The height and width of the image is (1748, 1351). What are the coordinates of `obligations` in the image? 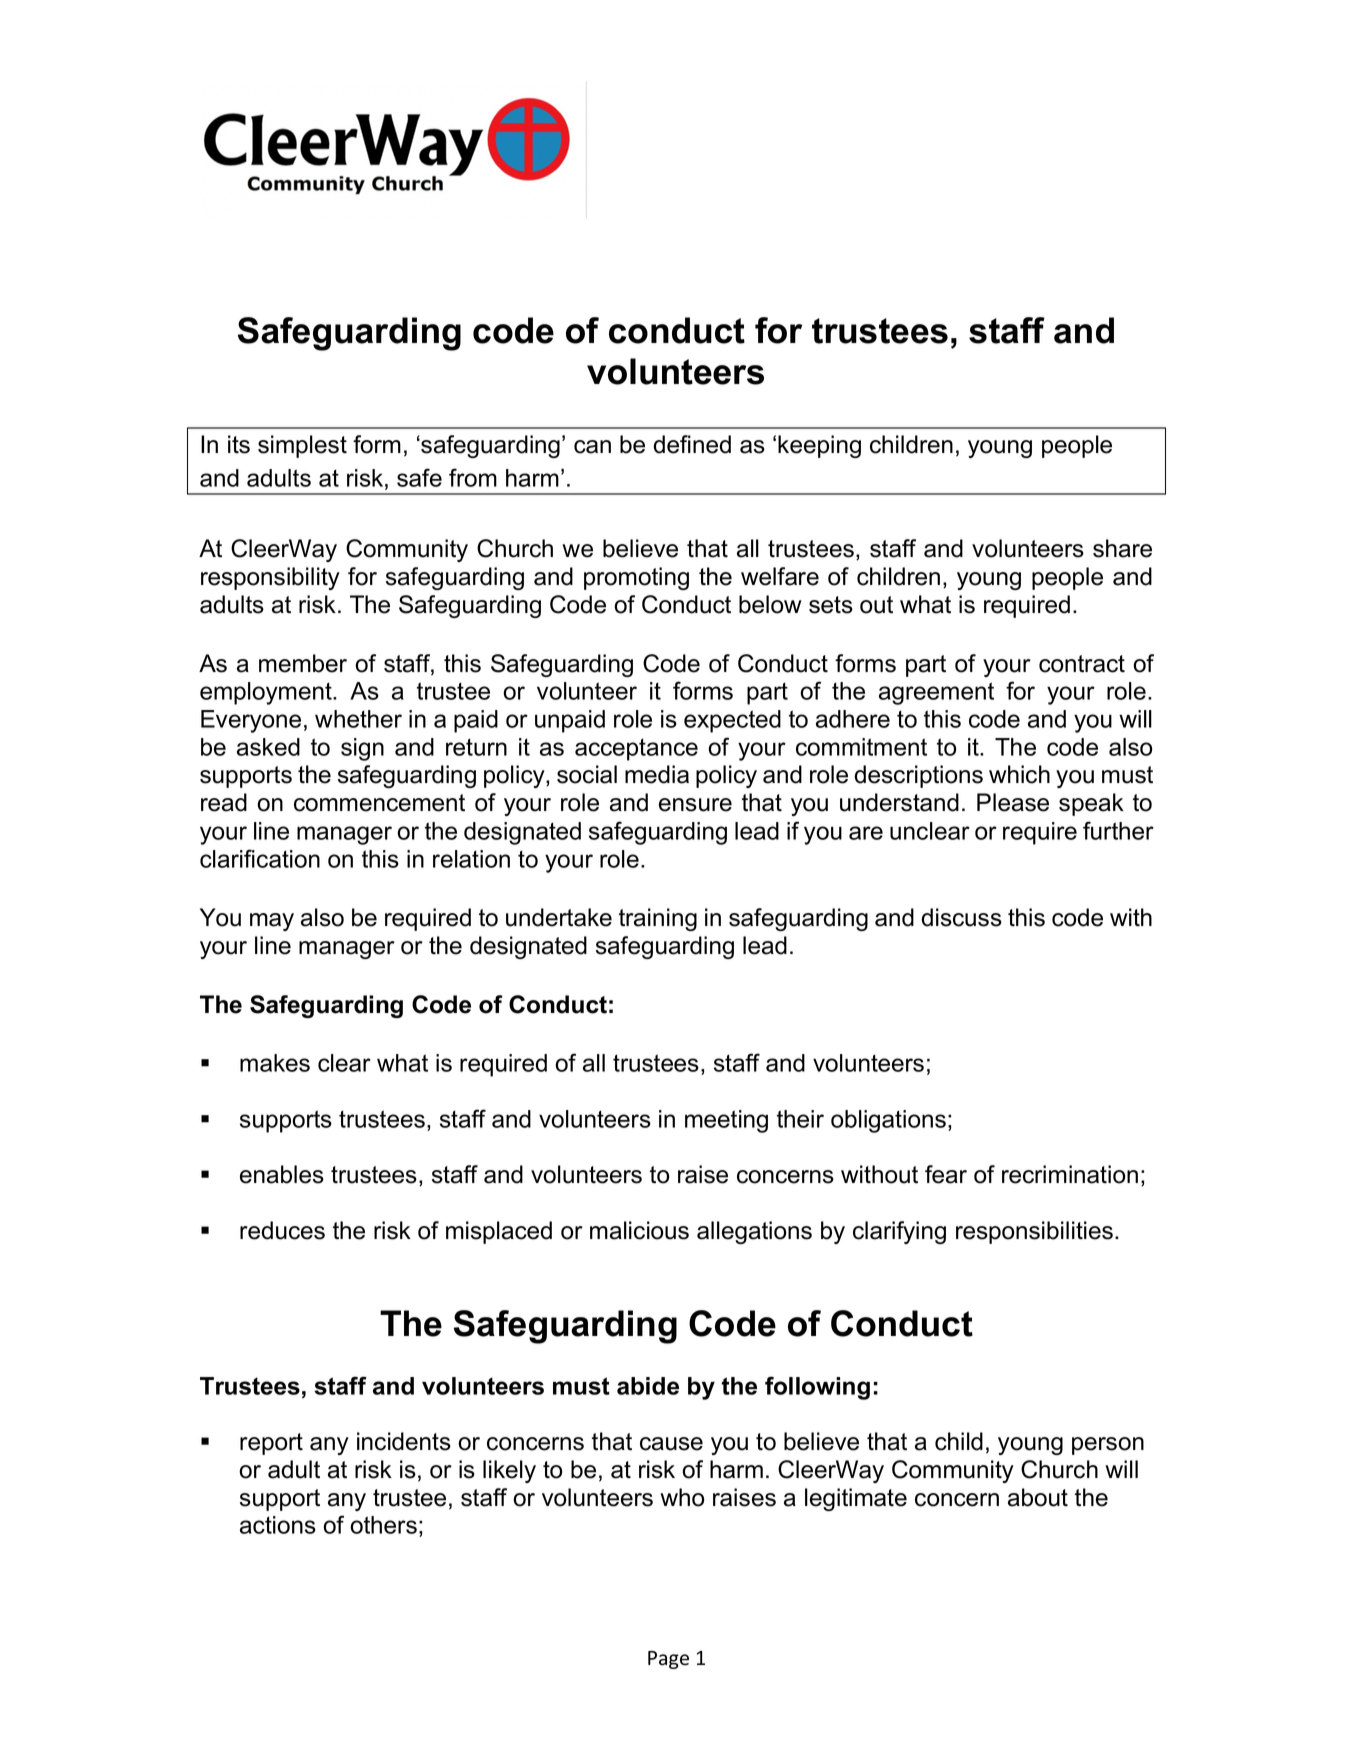 It's located at (888, 1121).
